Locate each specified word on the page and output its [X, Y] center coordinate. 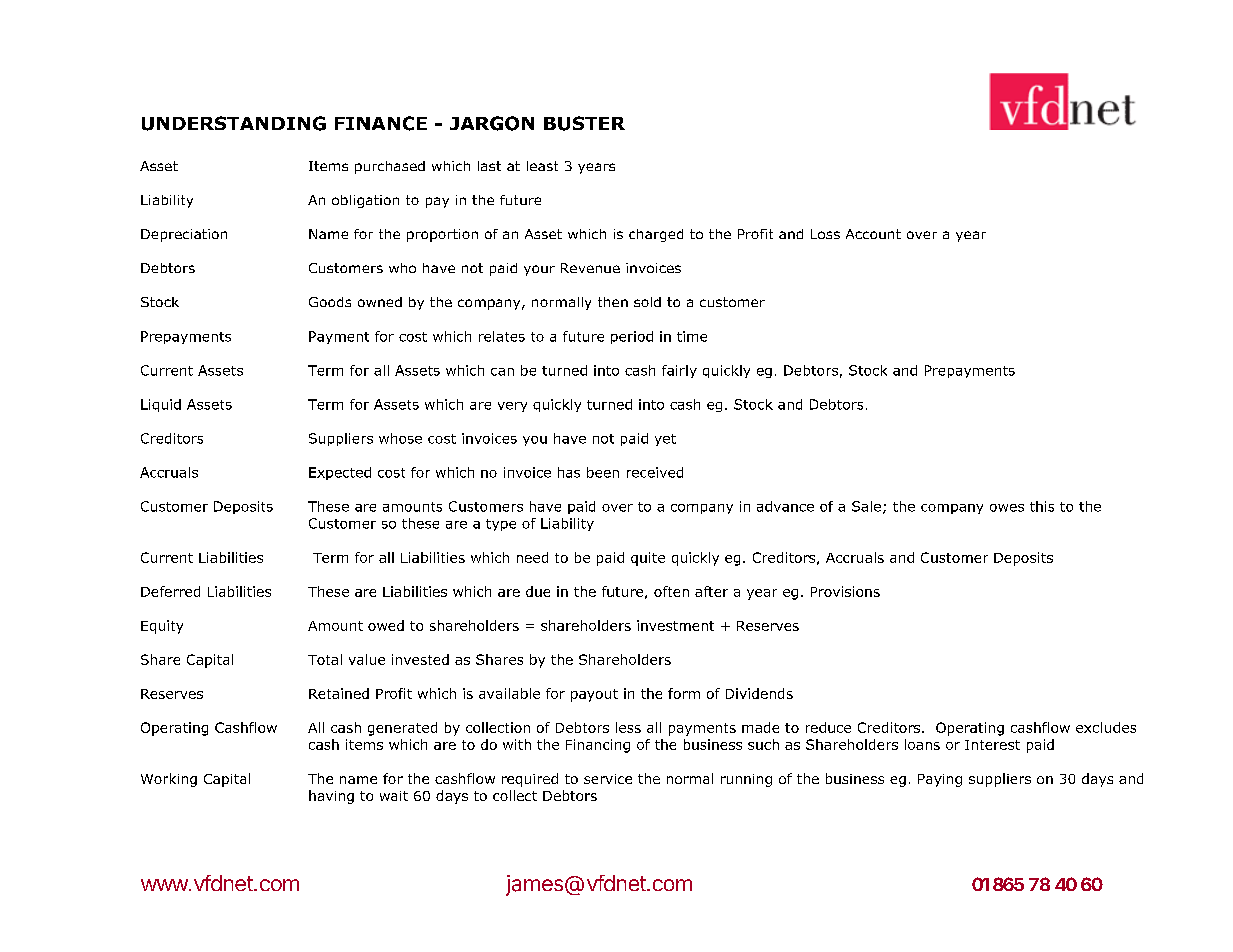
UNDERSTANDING [234, 123]
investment [675, 625]
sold [647, 302]
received [655, 472]
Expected [340, 473]
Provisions [845, 591]
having [331, 797]
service [608, 779]
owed [386, 625]
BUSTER [584, 123]
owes [1007, 508]
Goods [330, 302]
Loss [825, 234]
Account [873, 234]
